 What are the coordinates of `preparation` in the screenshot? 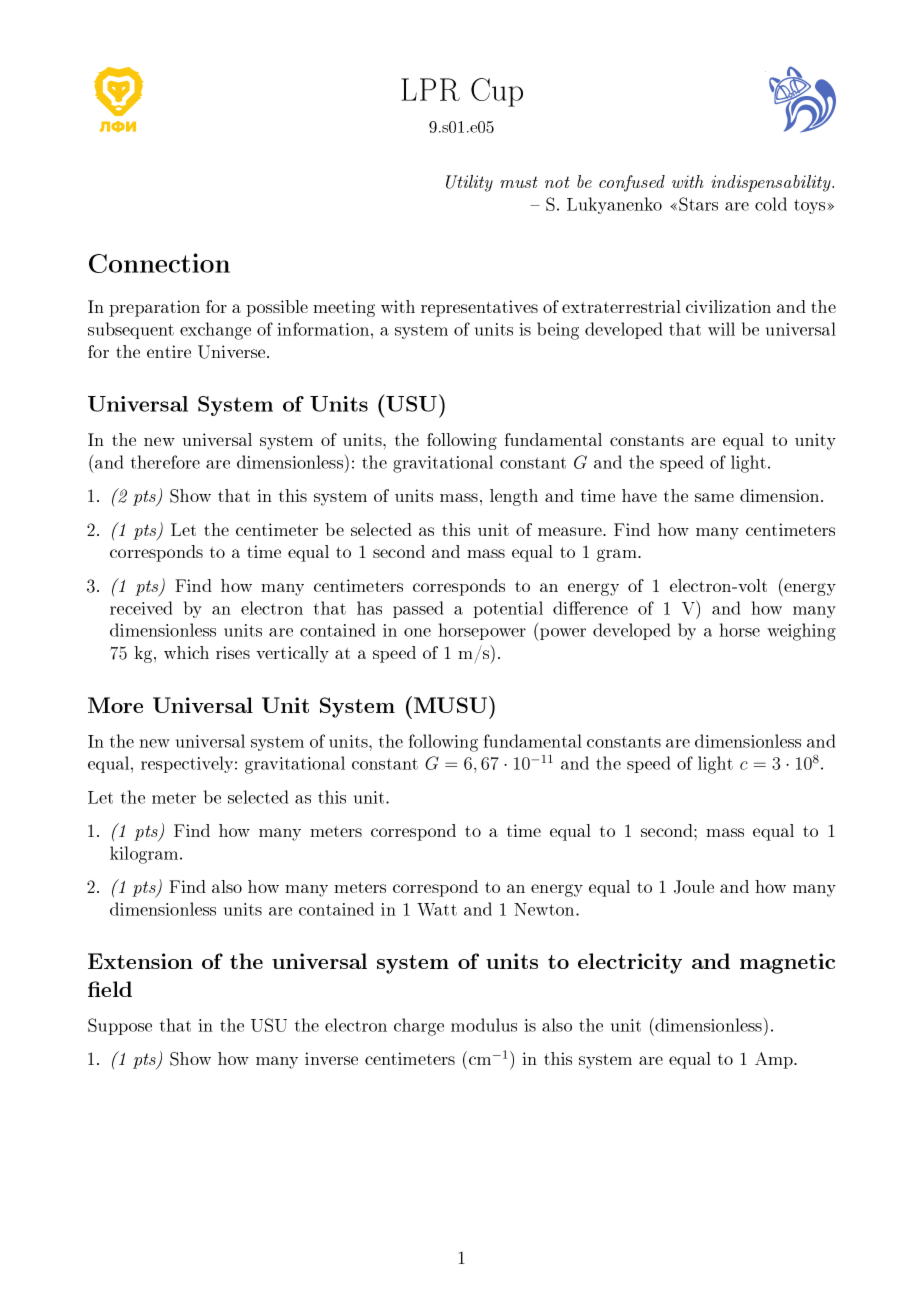 It's located at (154, 308).
